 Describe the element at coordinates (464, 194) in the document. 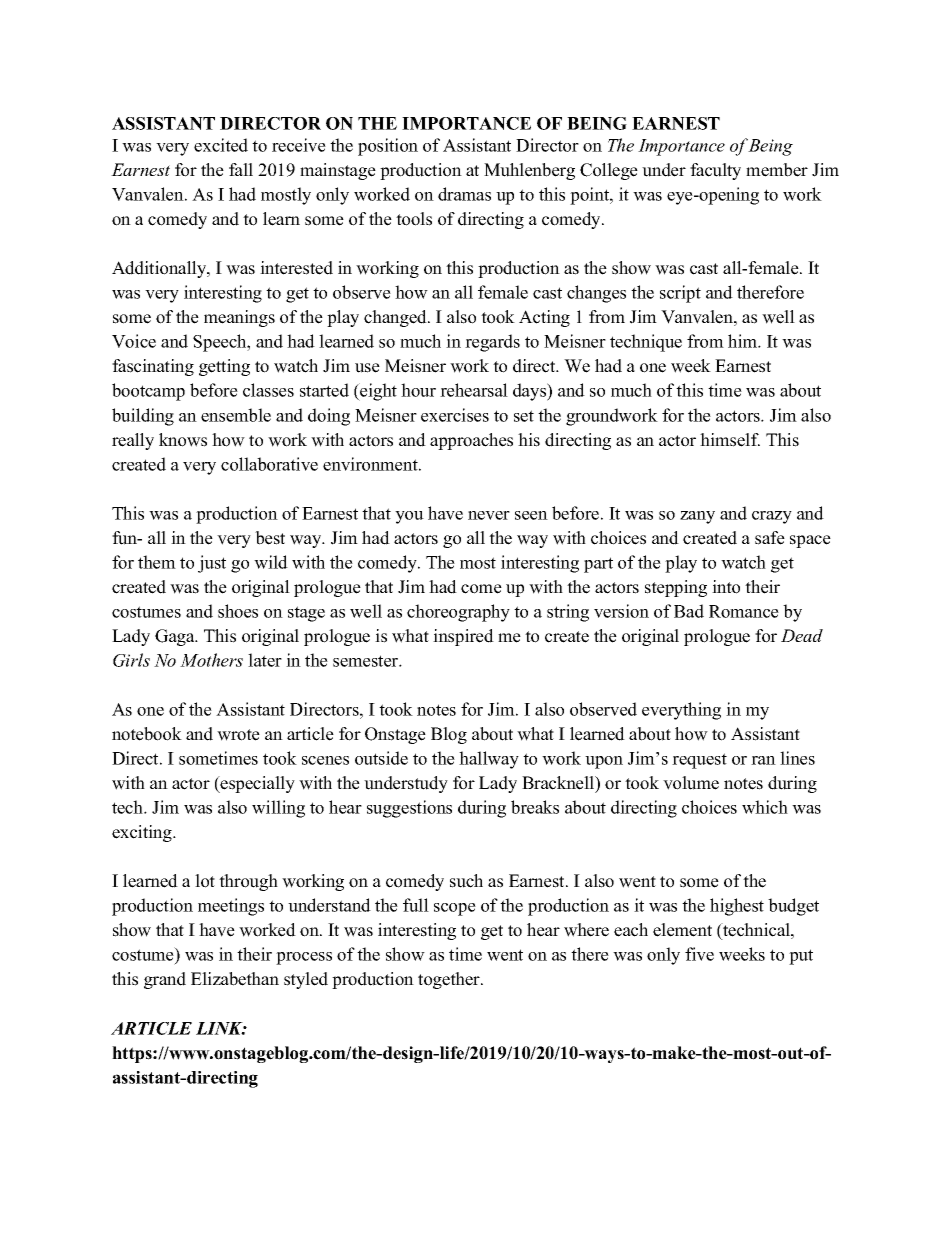

I see `dramas` at that location.
